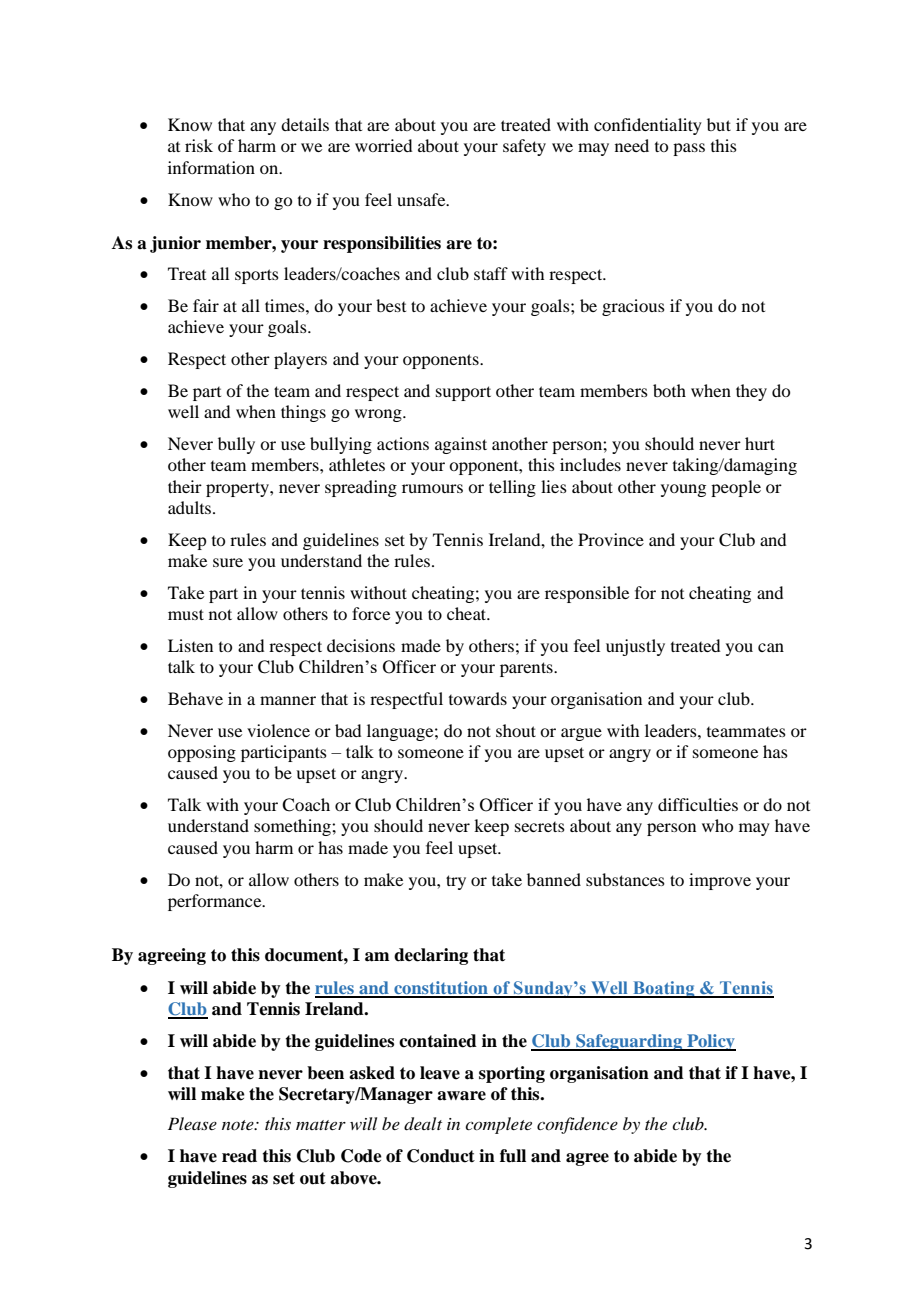  What do you see at coordinates (698, 804) in the page?
I see `difficulties` at bounding box center [698, 804].
